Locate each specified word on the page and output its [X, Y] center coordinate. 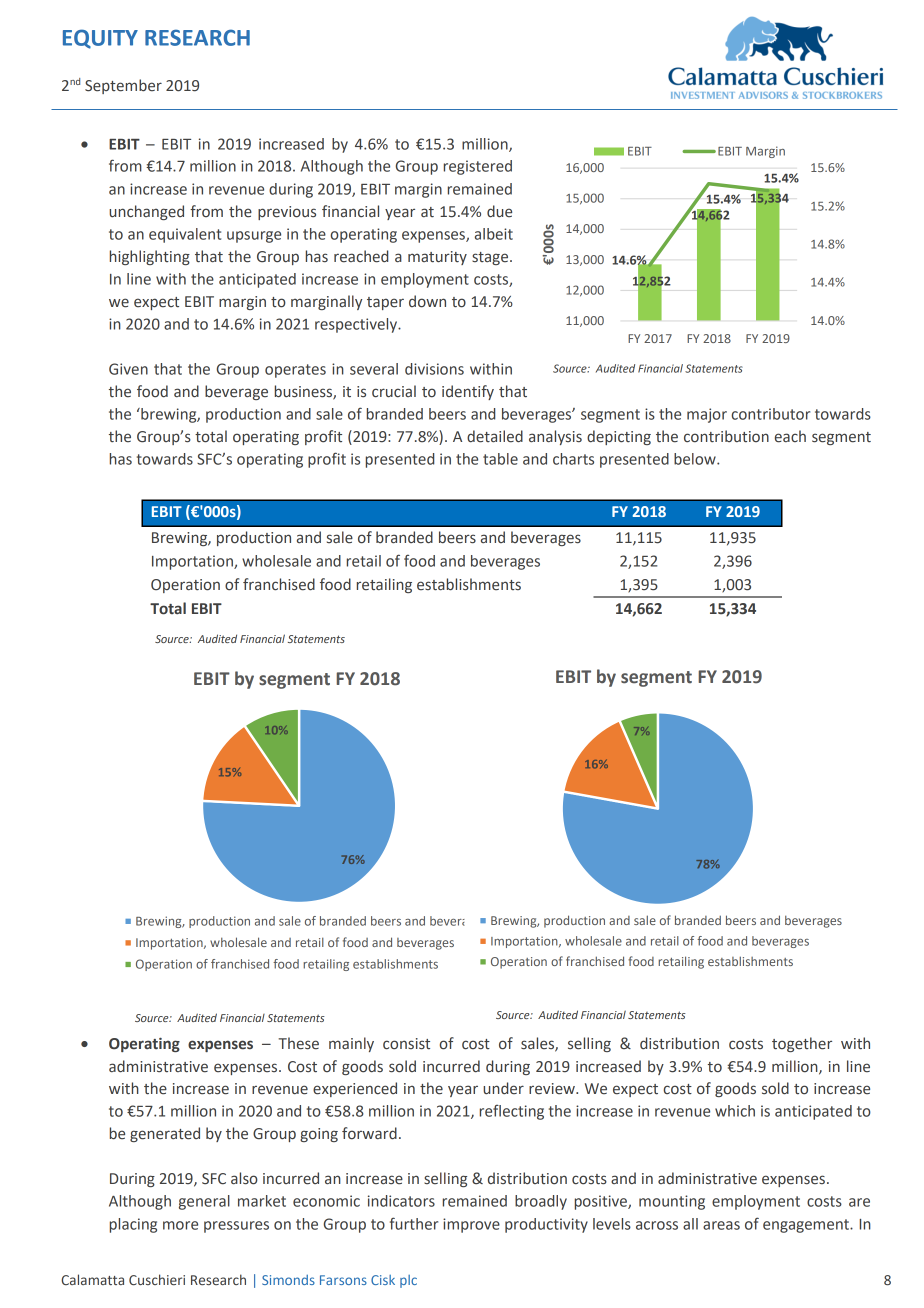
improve [471, 1225]
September [123, 86]
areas [721, 1225]
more [180, 1225]
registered [478, 167]
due [499, 211]
